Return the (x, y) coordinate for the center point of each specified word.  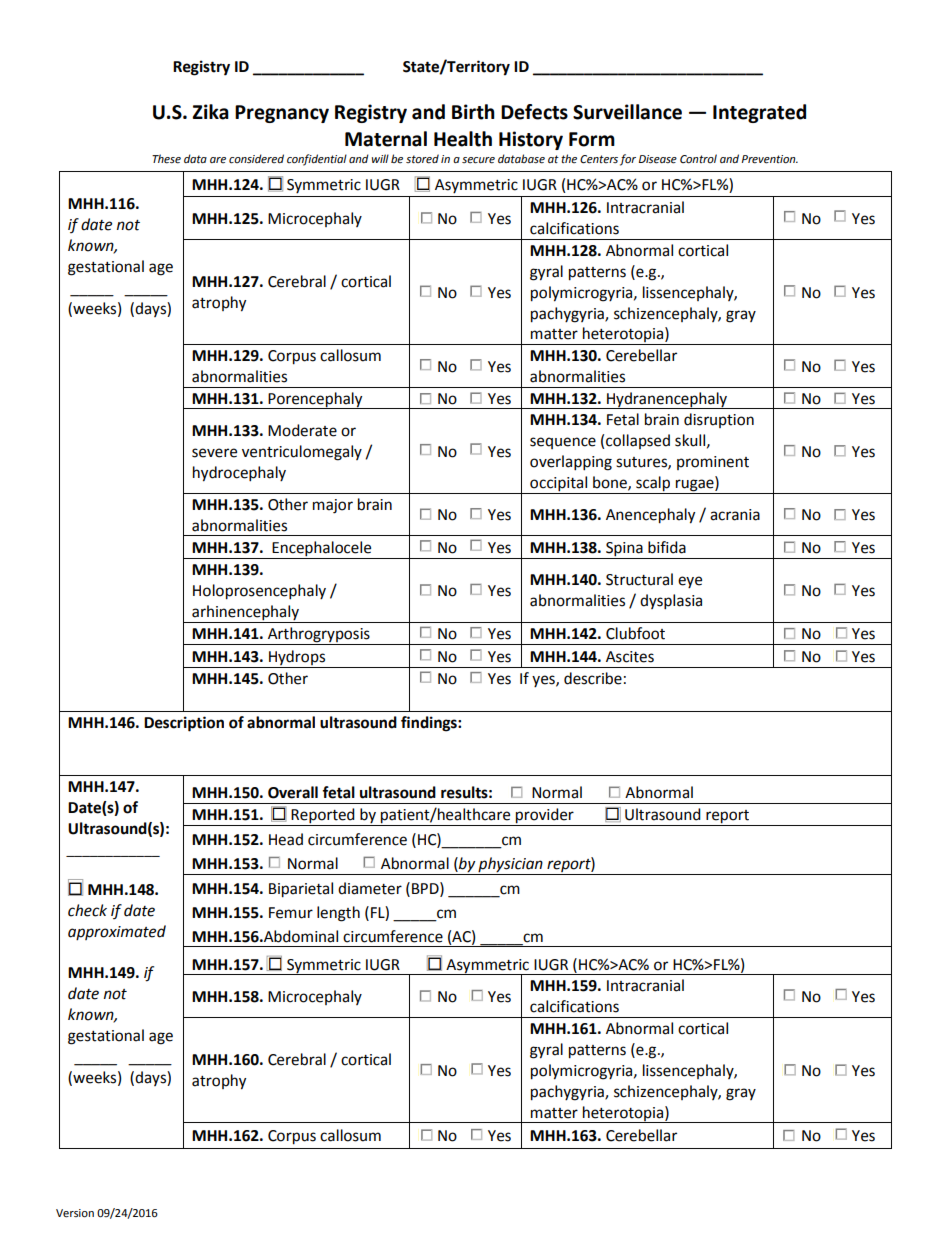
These (166, 159)
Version (75, 1213)
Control (698, 159)
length (338, 914)
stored (422, 159)
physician (510, 865)
